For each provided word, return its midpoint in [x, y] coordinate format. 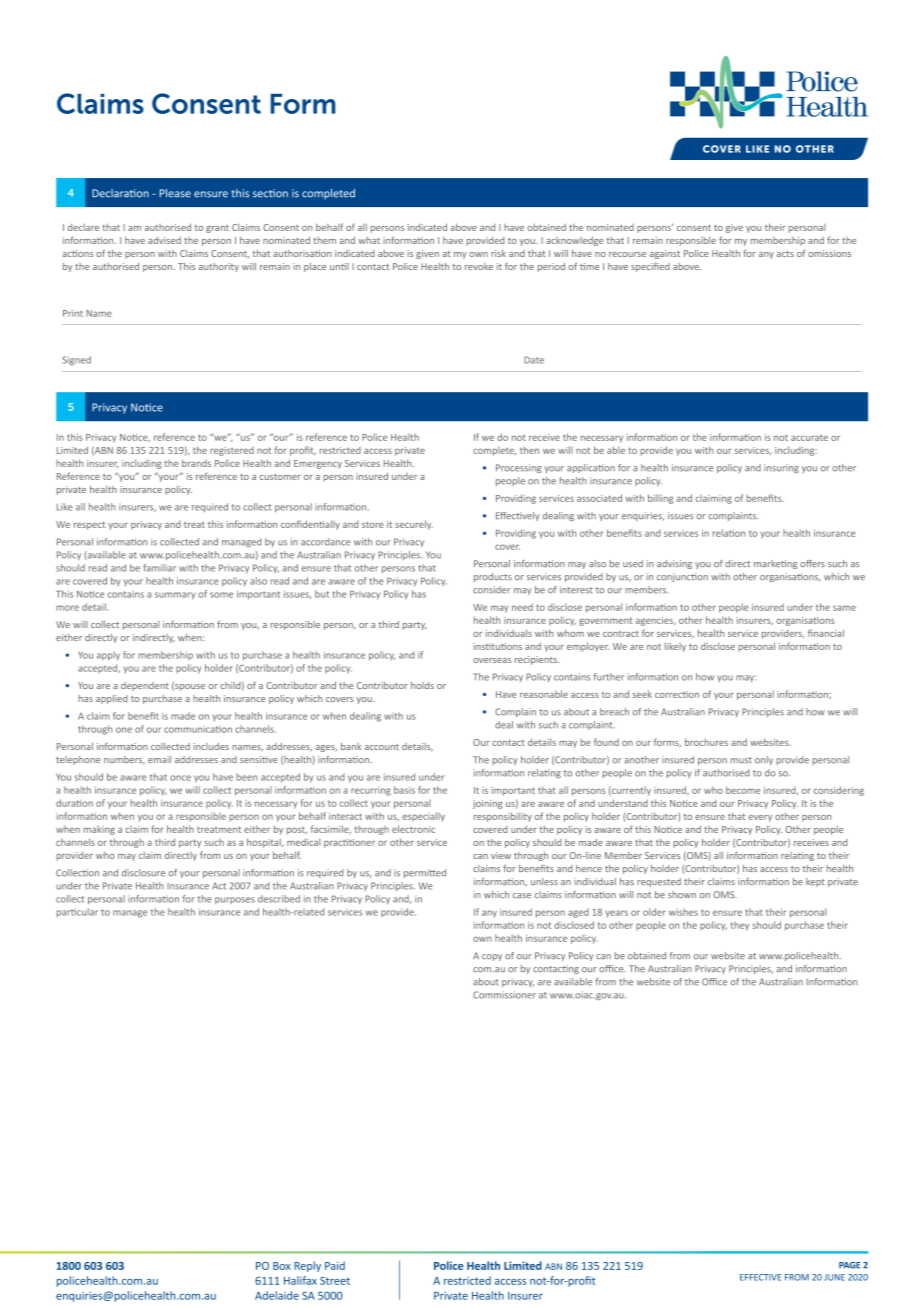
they [740, 926]
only [764, 760]
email [159, 759]
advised [164, 240]
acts [785, 254]
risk [498, 253]
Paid [335, 1265]
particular [77, 912]
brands [196, 463]
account [382, 747]
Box [282, 1266]
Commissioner [504, 995]
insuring [781, 468]
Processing [519, 468]
